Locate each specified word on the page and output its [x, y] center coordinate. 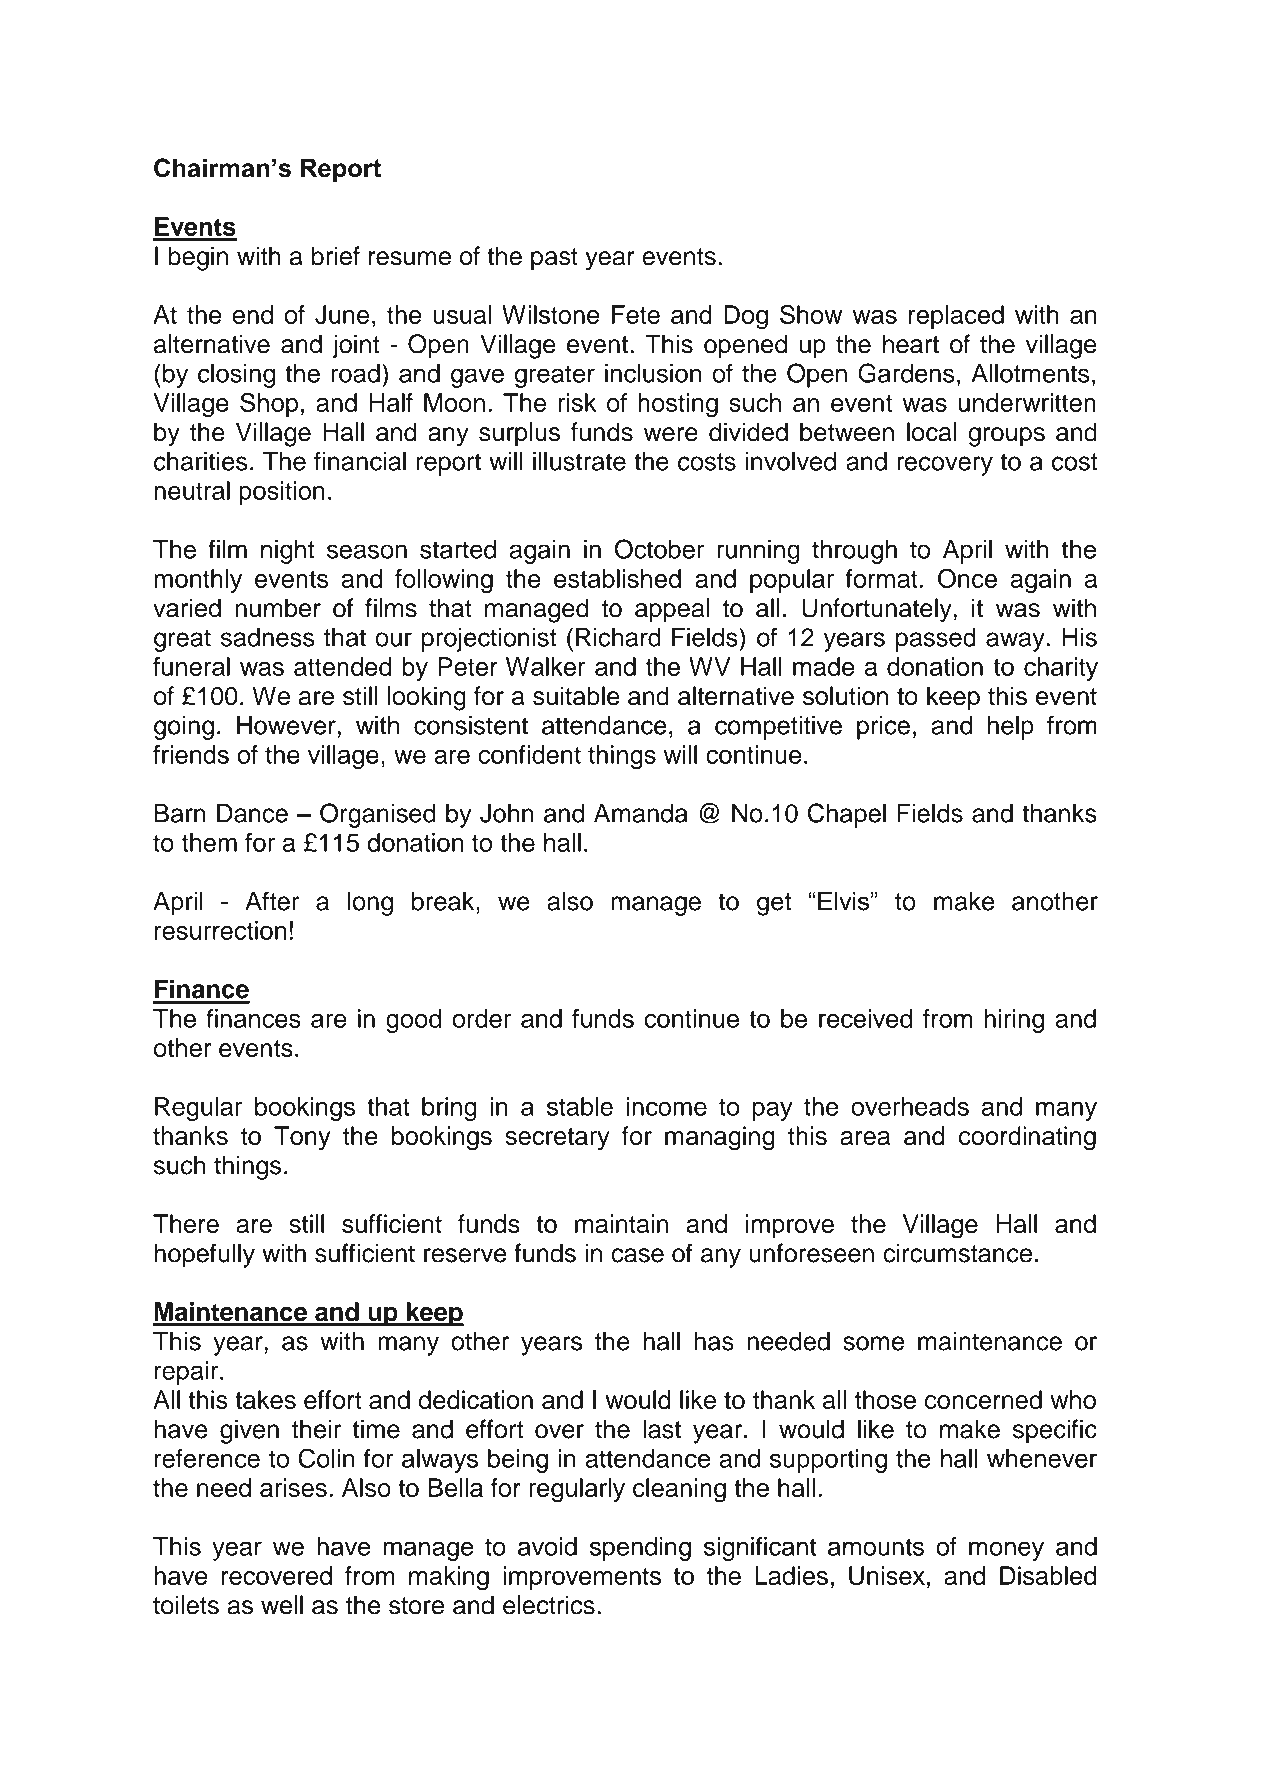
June [342, 314]
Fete [636, 314]
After [272, 901]
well [282, 1605]
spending [640, 1549]
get [774, 904]
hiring [1014, 1021]
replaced [956, 317]
